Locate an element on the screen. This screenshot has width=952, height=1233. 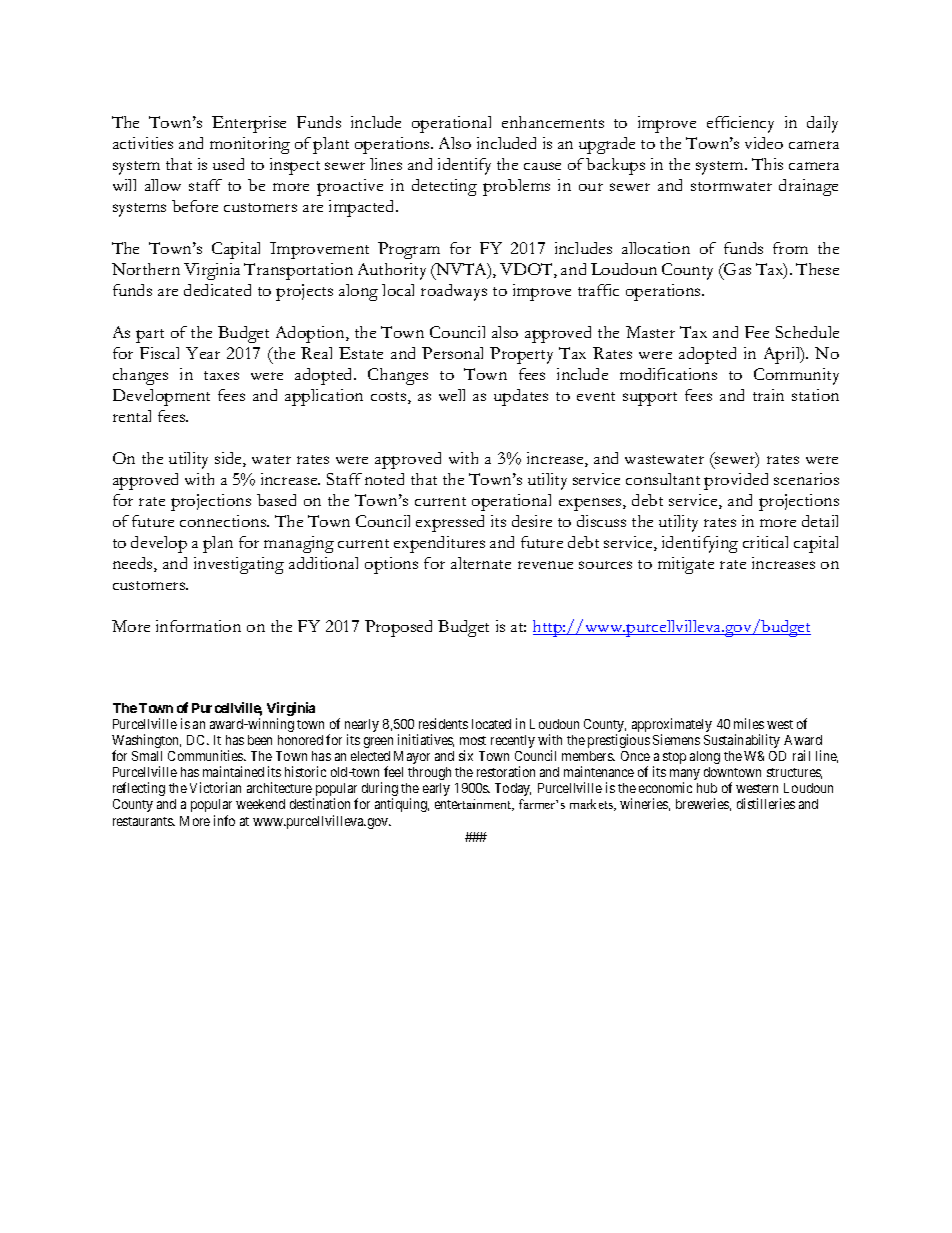
video is located at coordinates (764, 143).
